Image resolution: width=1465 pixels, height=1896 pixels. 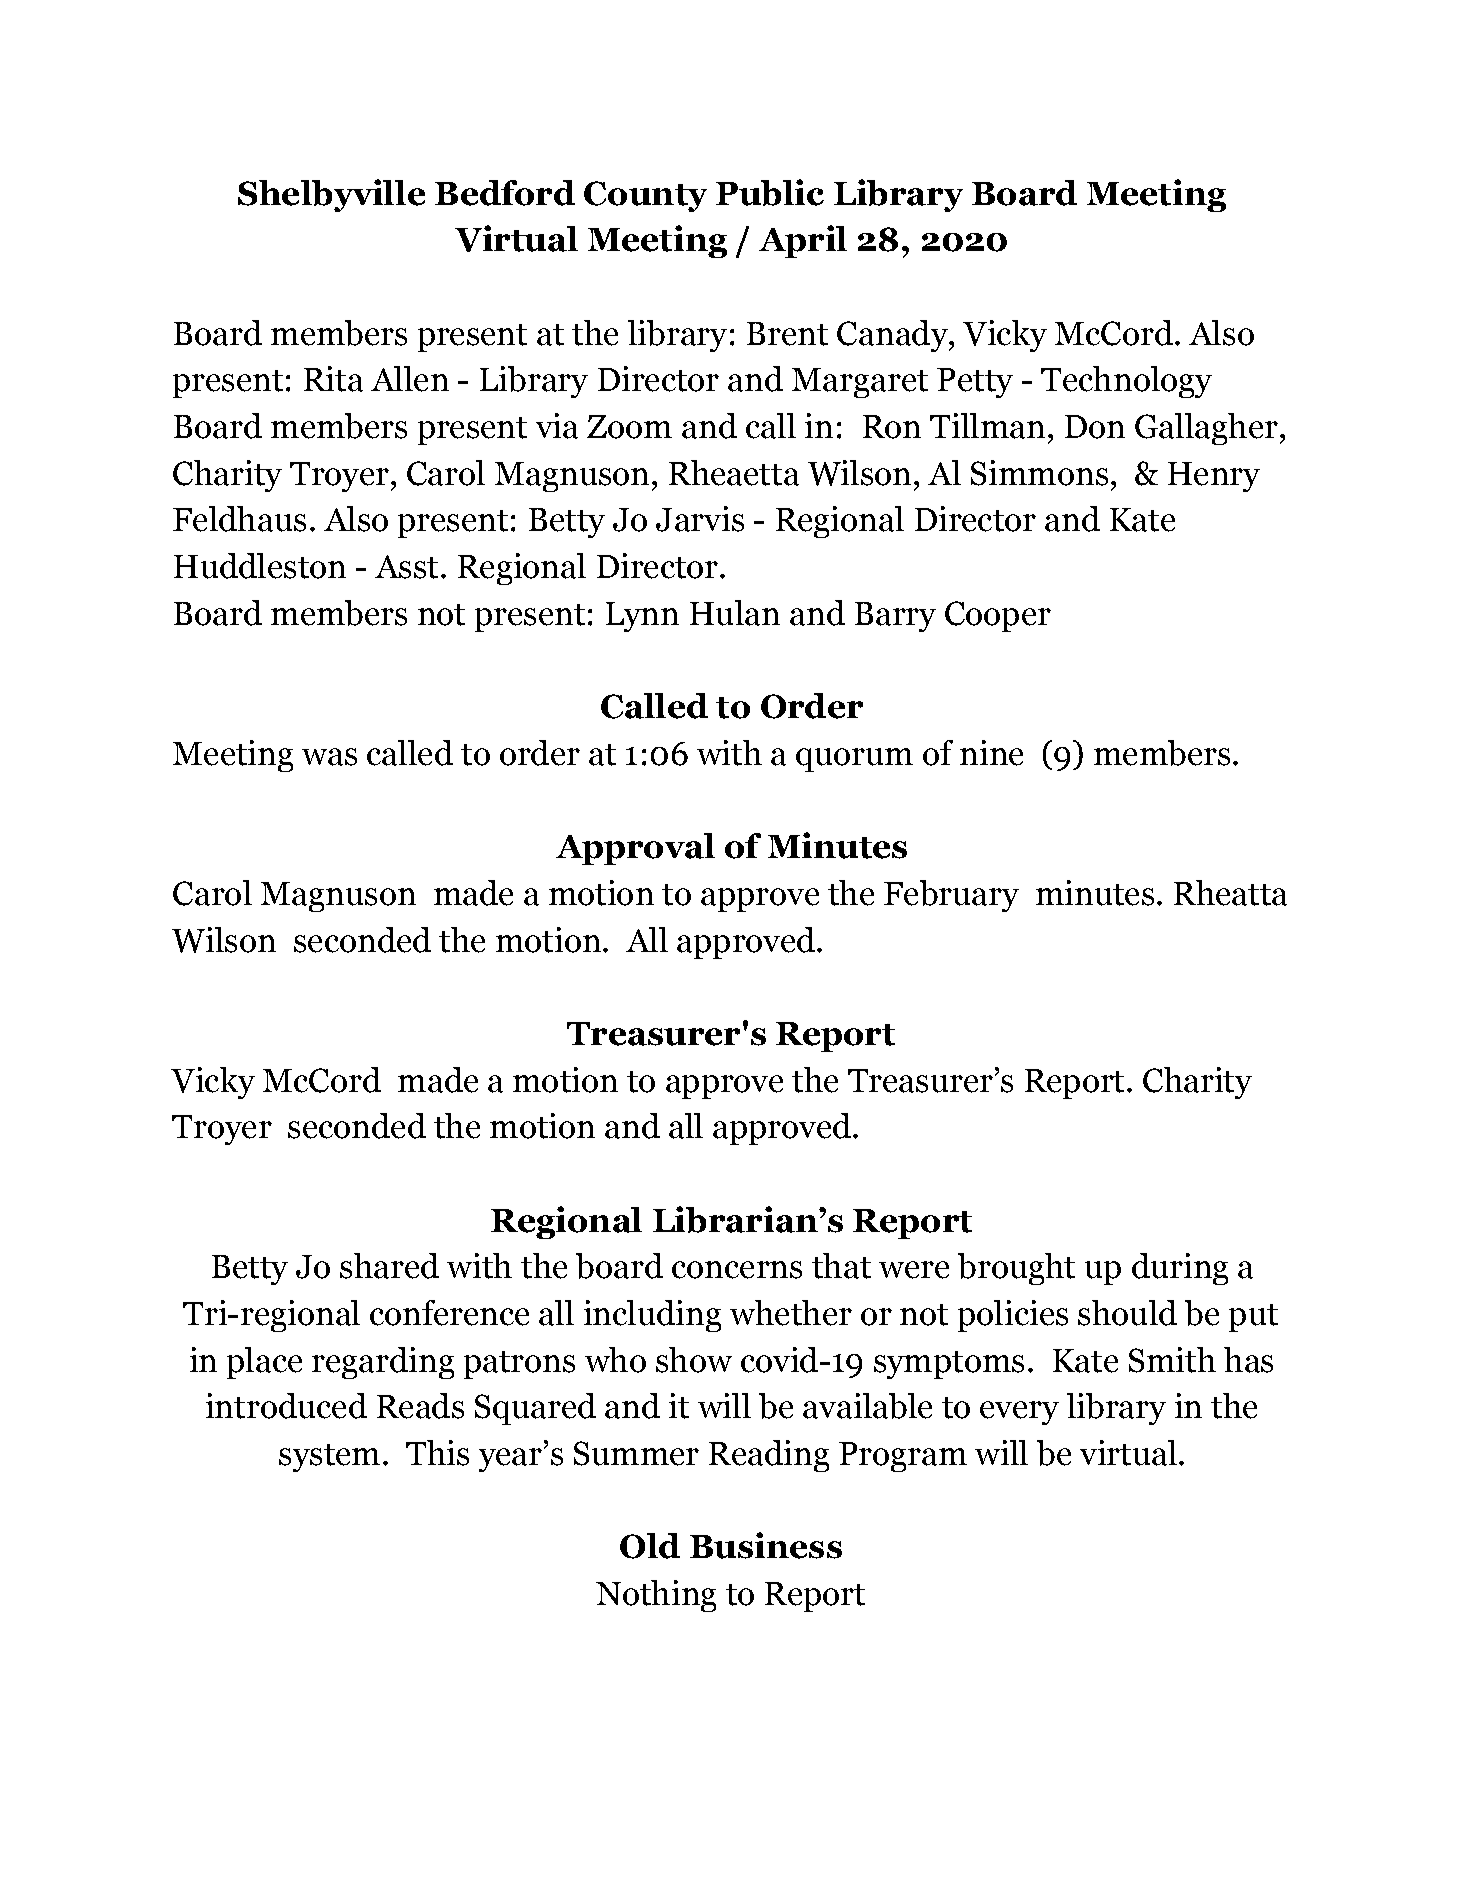 What do you see at coordinates (1214, 477) in the screenshot?
I see `Henry` at bounding box center [1214, 477].
